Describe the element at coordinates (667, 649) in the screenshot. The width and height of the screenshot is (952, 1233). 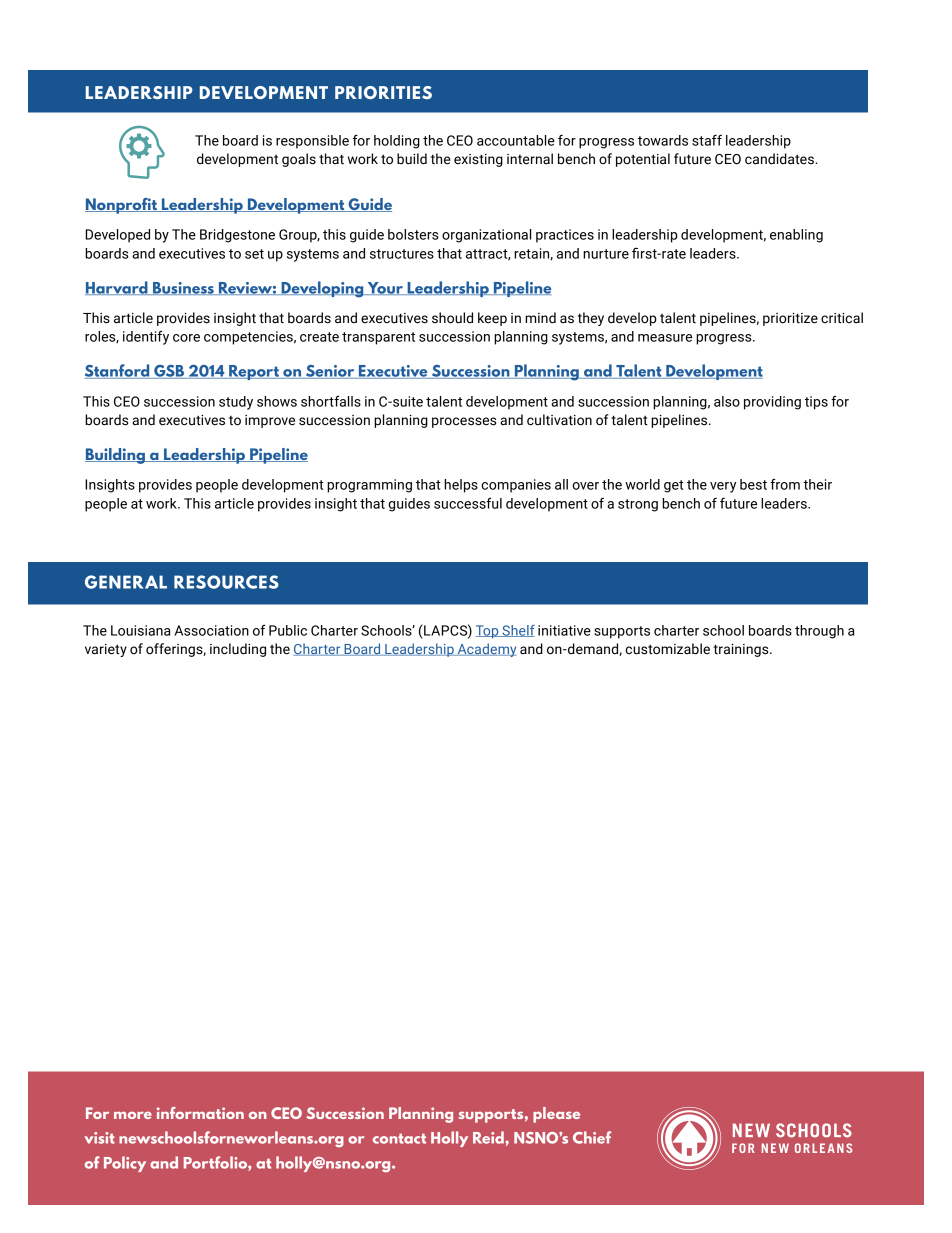
I see `customizable` at that location.
